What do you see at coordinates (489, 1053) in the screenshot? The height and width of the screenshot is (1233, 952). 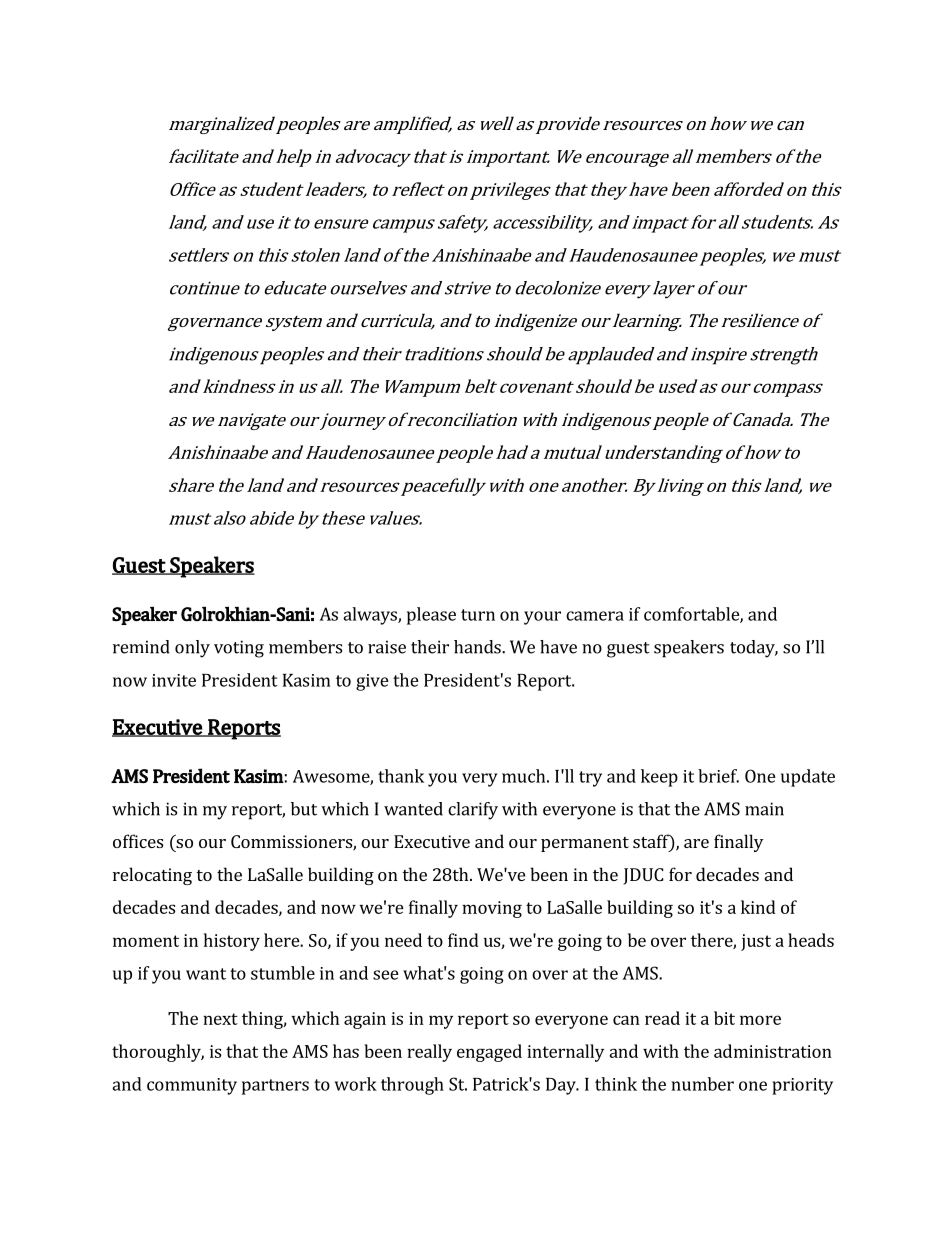 I see `engaged` at bounding box center [489, 1053].
